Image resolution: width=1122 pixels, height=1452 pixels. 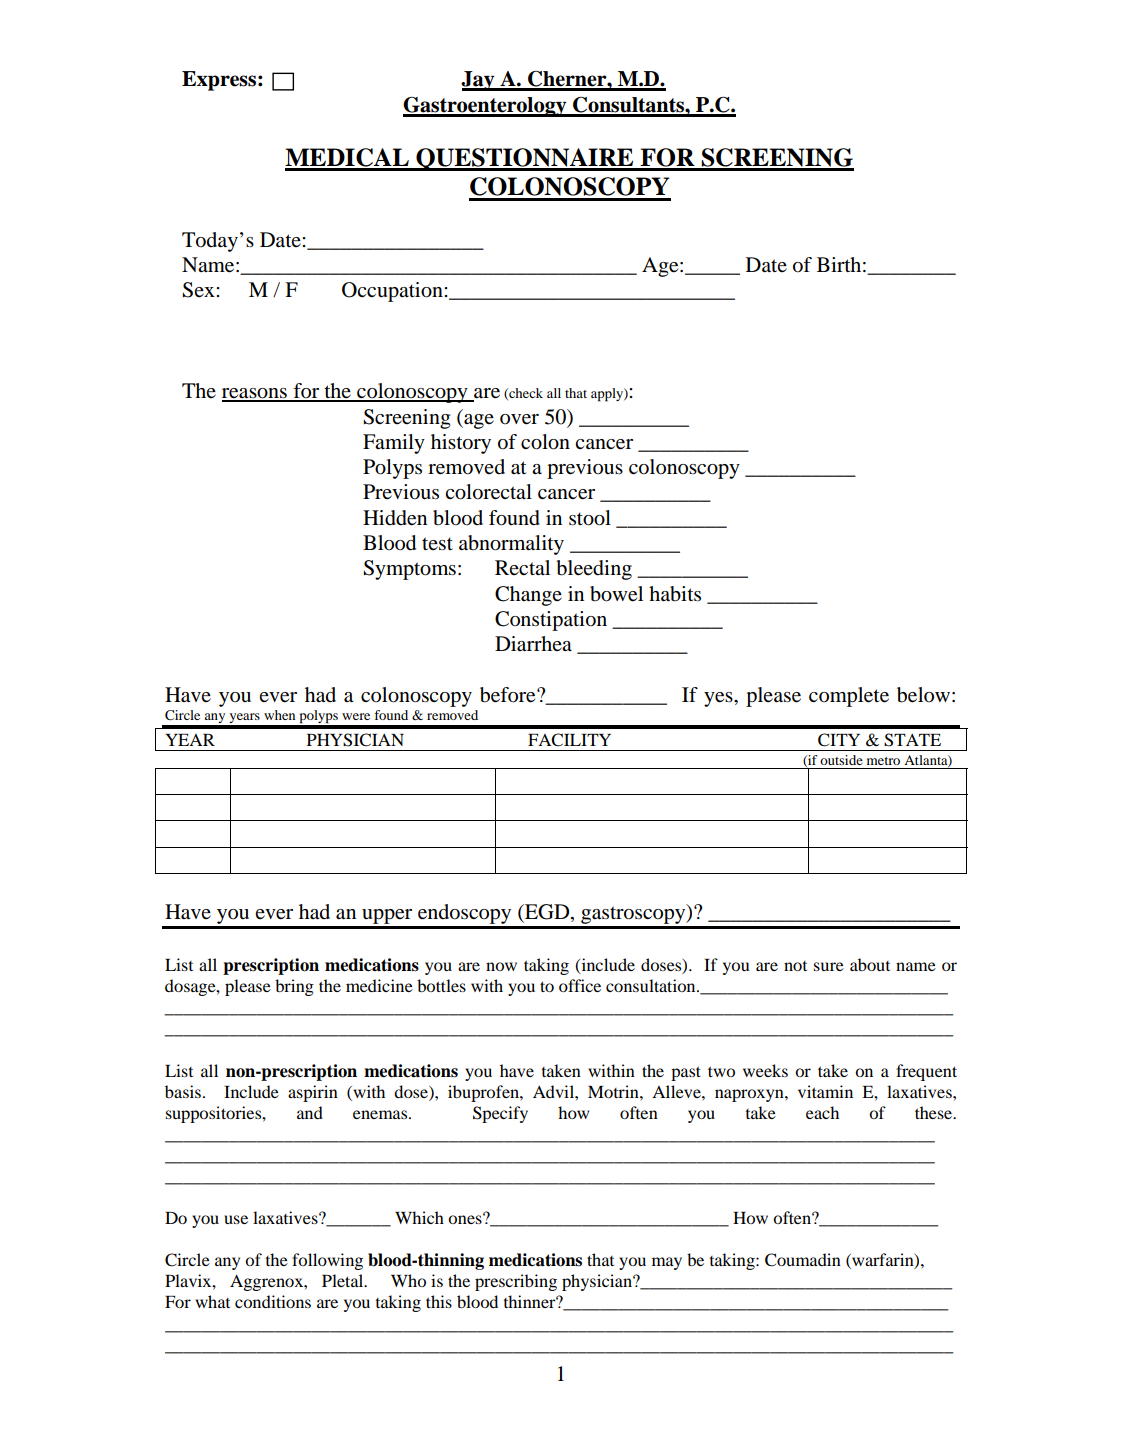 I want to click on QUESTIONNAIRE, so click(x=525, y=159).
